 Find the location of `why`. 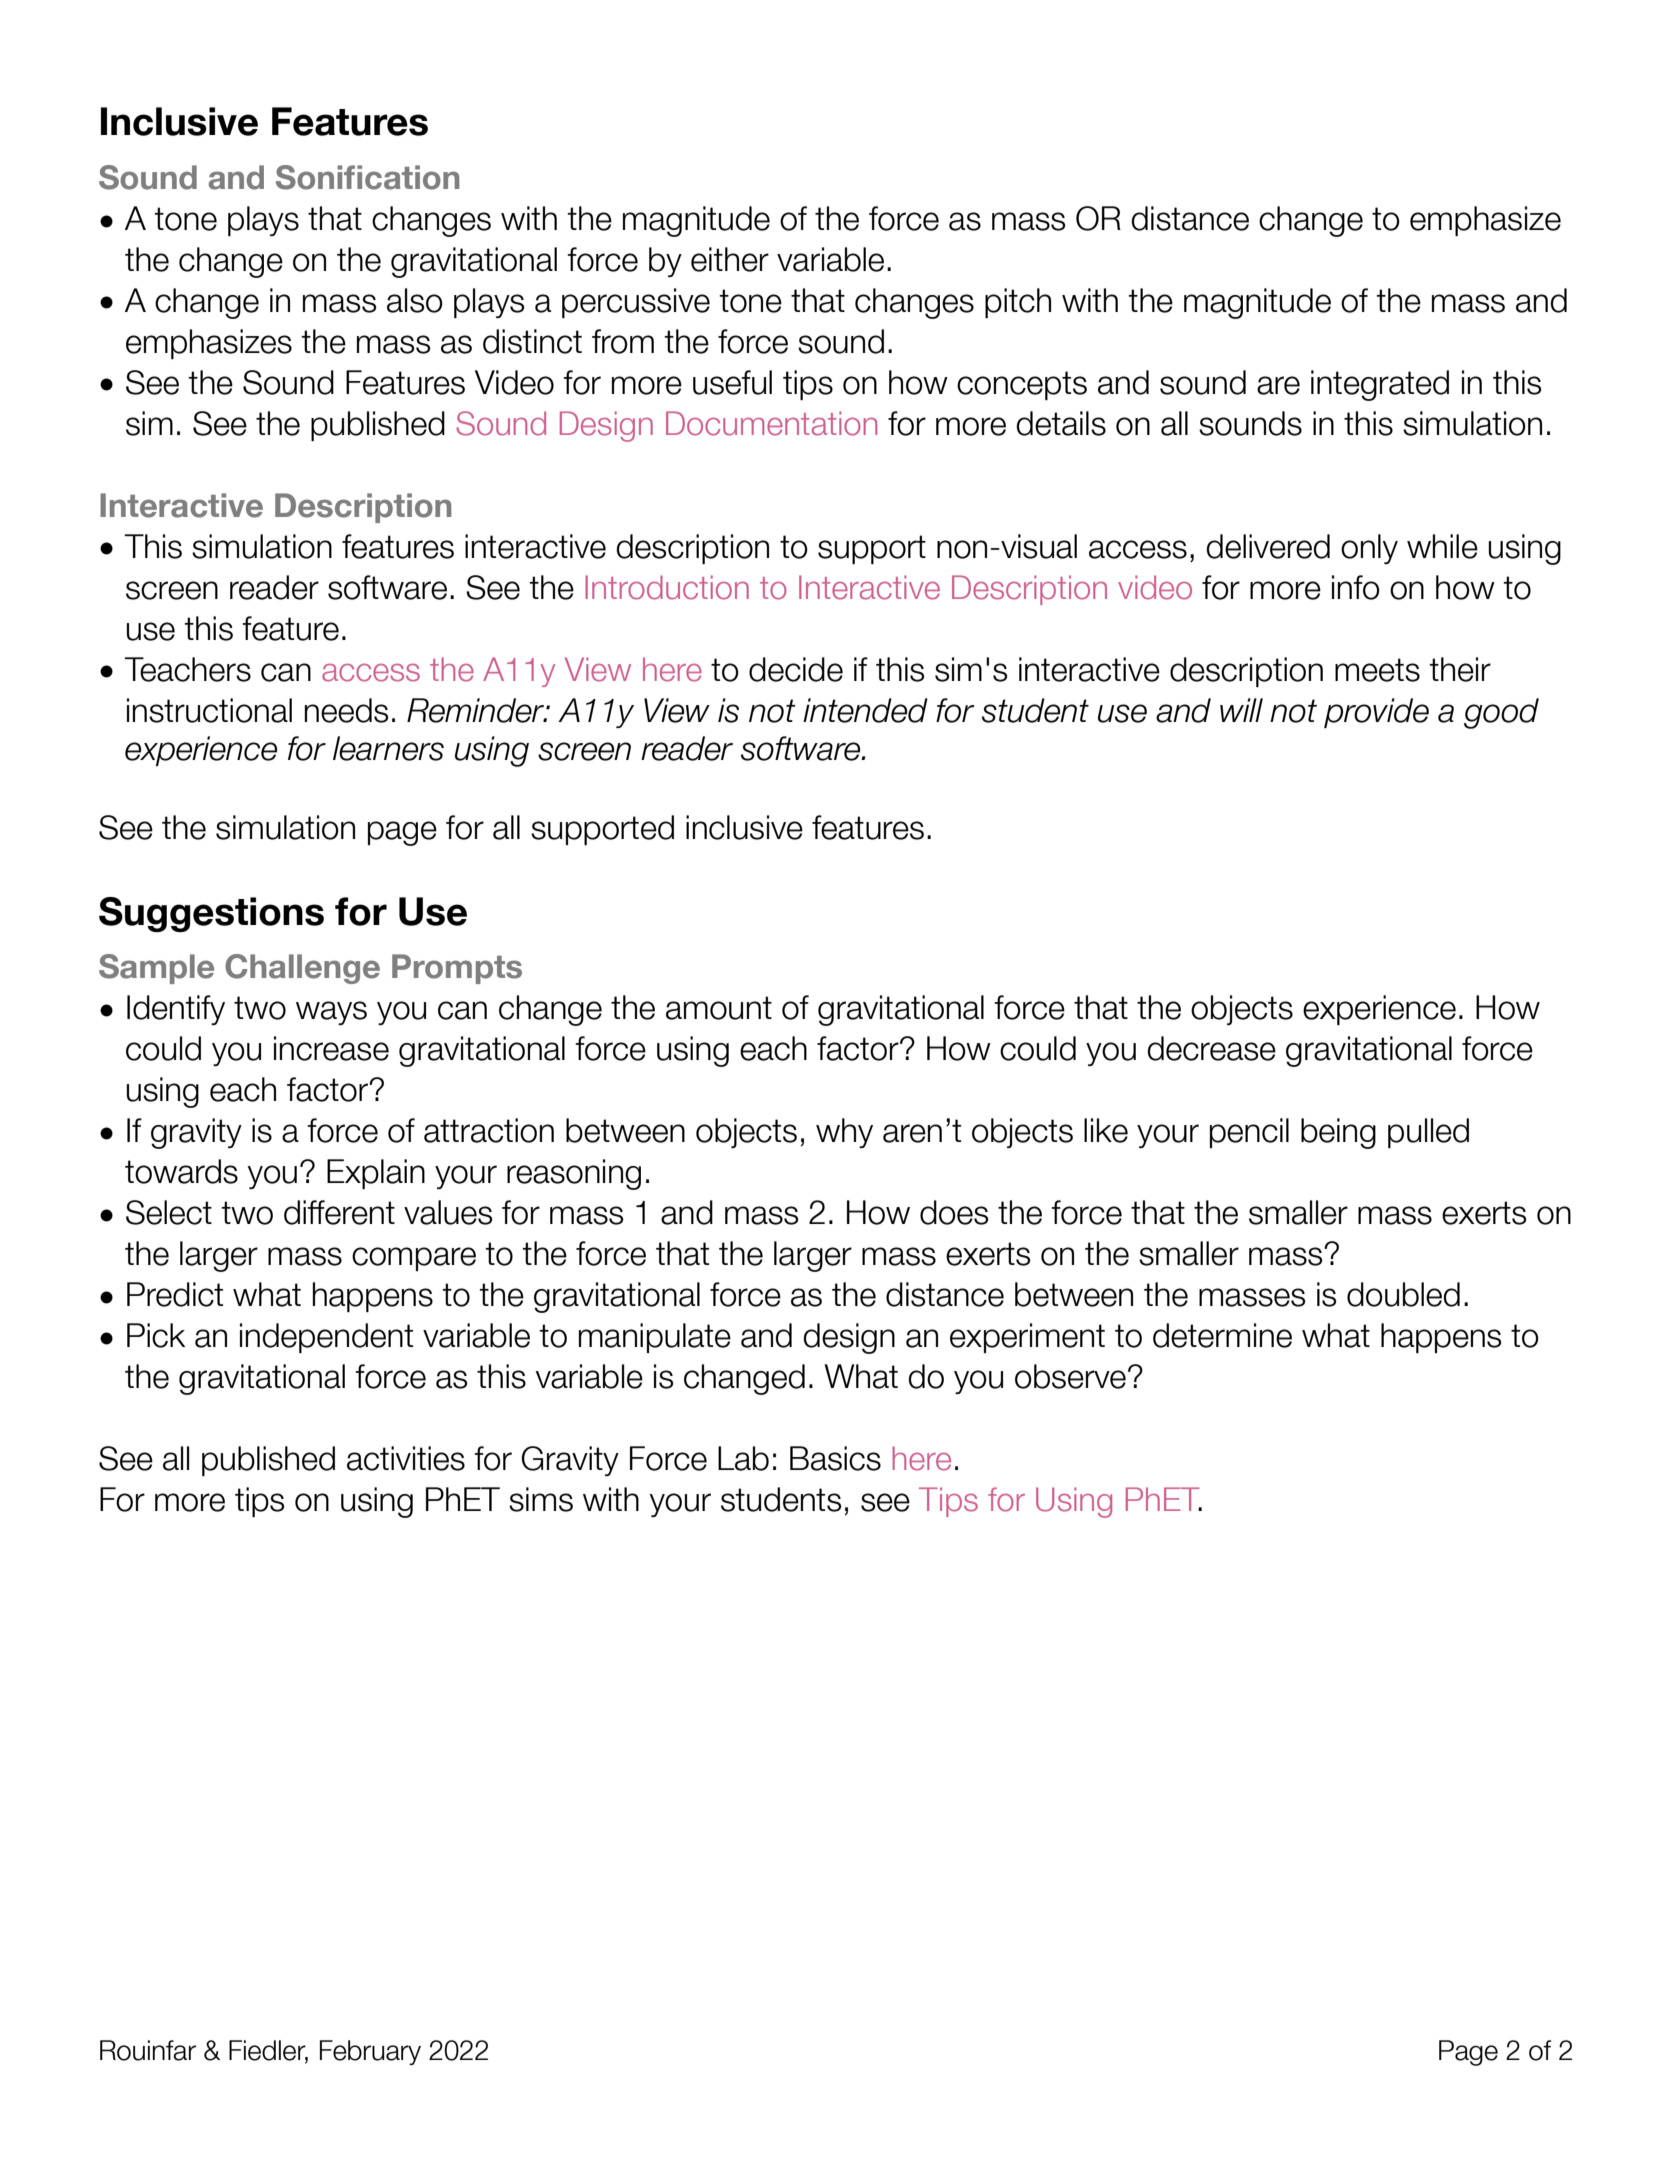

why is located at coordinates (844, 1133).
